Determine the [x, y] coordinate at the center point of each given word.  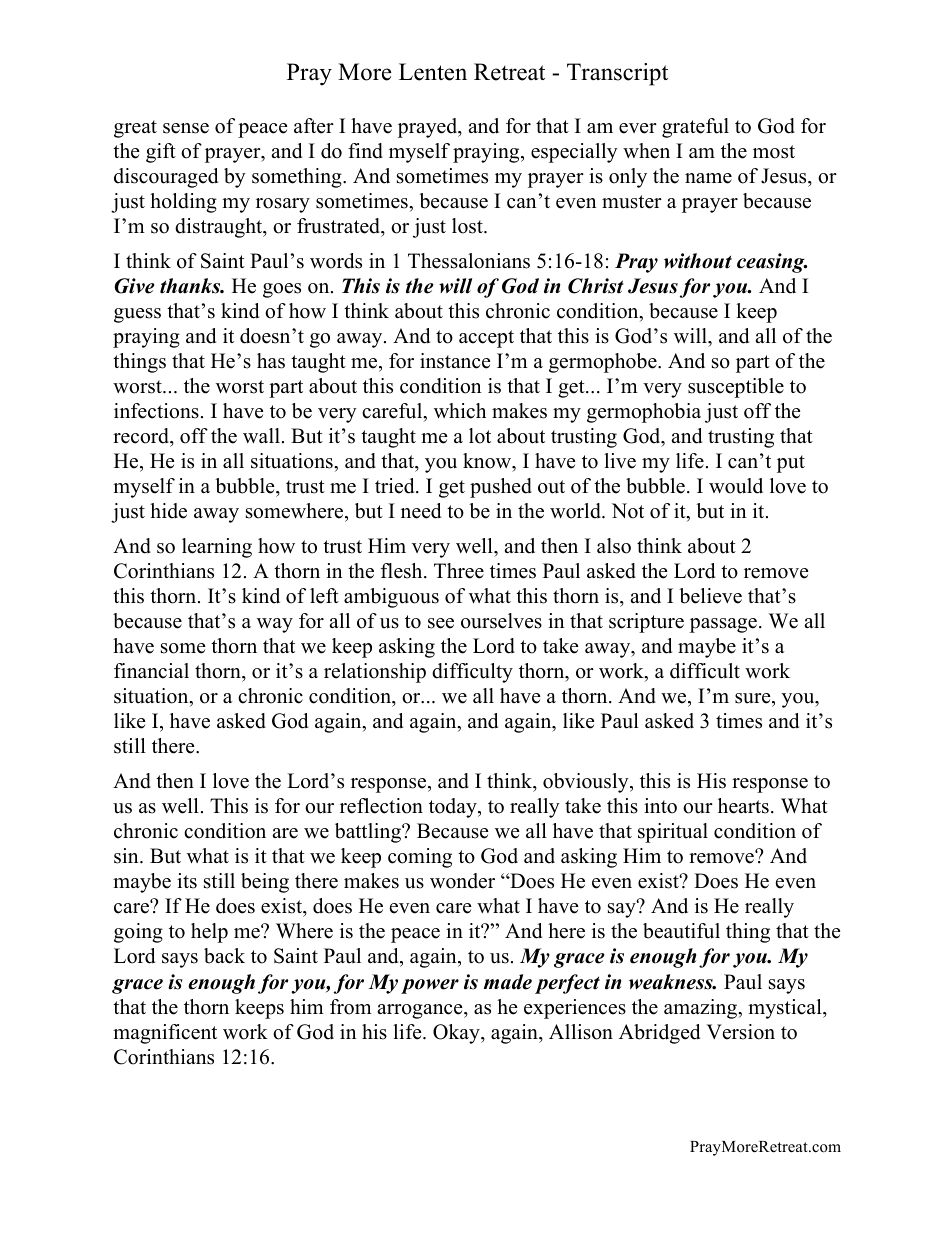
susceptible [736, 388]
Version [740, 1032]
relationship [375, 673]
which [460, 411]
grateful [695, 128]
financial [151, 671]
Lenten [433, 72]
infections [156, 411]
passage [723, 625]
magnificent [165, 1034]
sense [186, 128]
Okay [457, 1034]
